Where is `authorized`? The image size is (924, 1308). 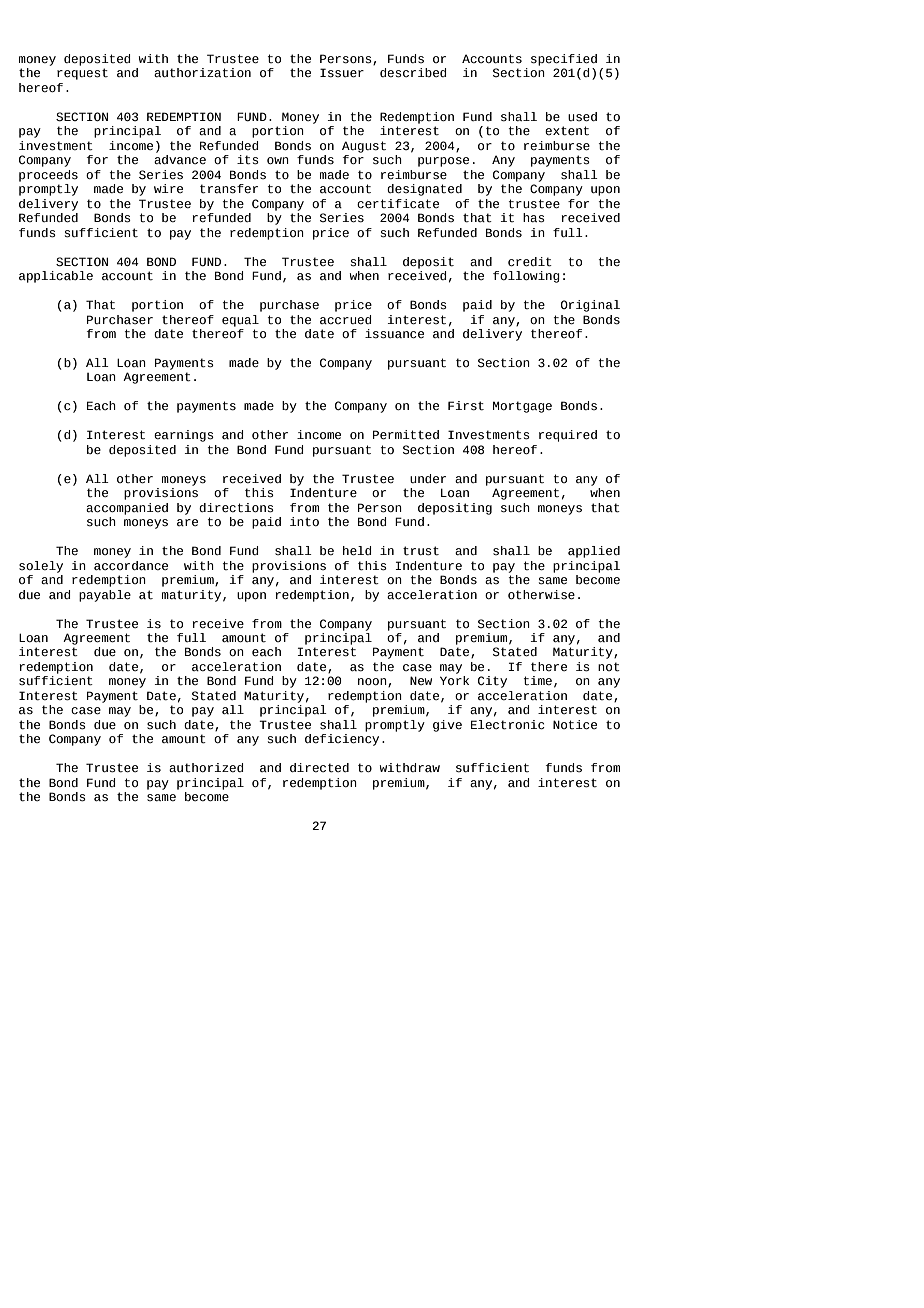 authorized is located at coordinates (206, 768).
